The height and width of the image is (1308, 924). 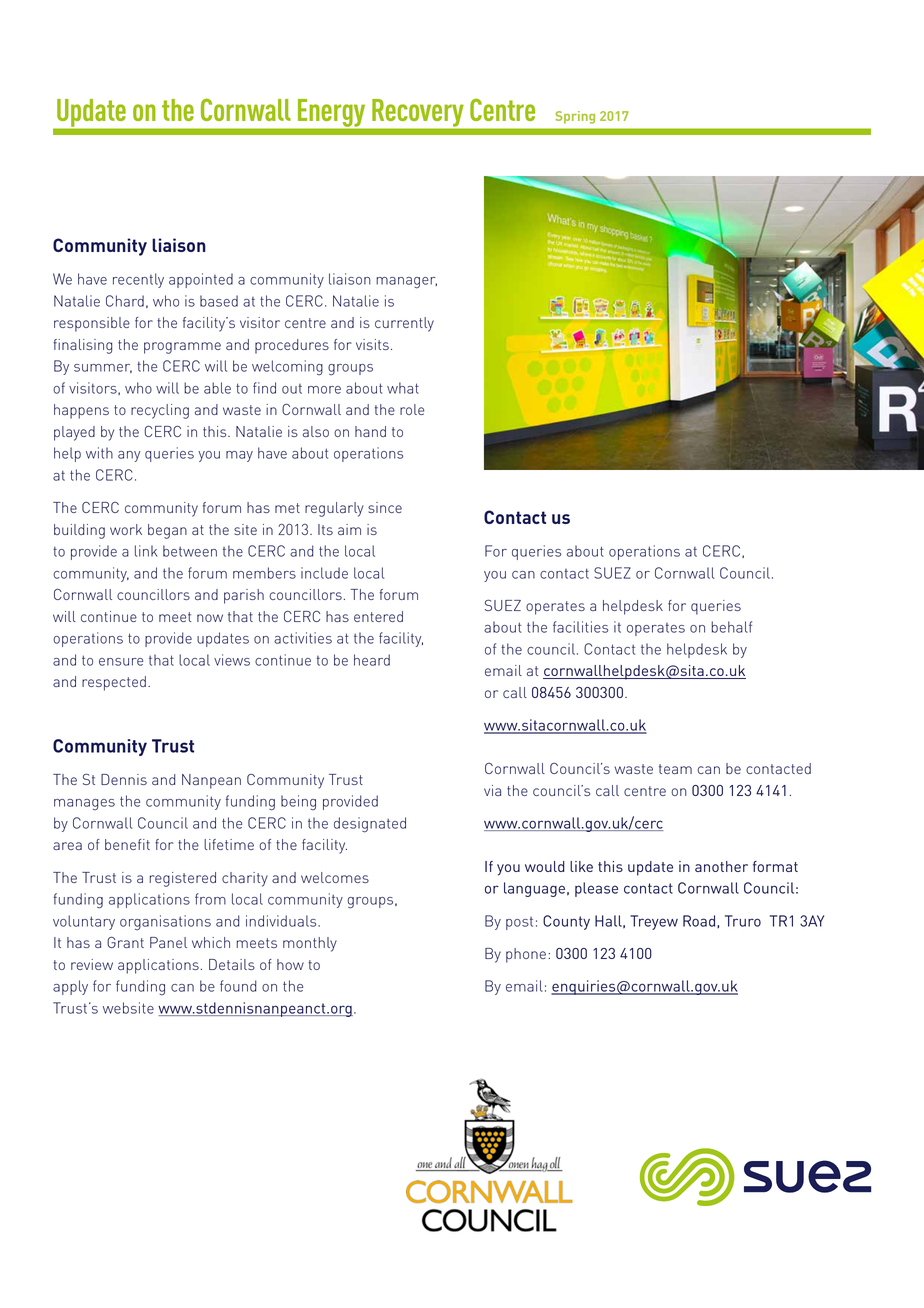 What do you see at coordinates (404, 324) in the image?
I see `currently` at bounding box center [404, 324].
